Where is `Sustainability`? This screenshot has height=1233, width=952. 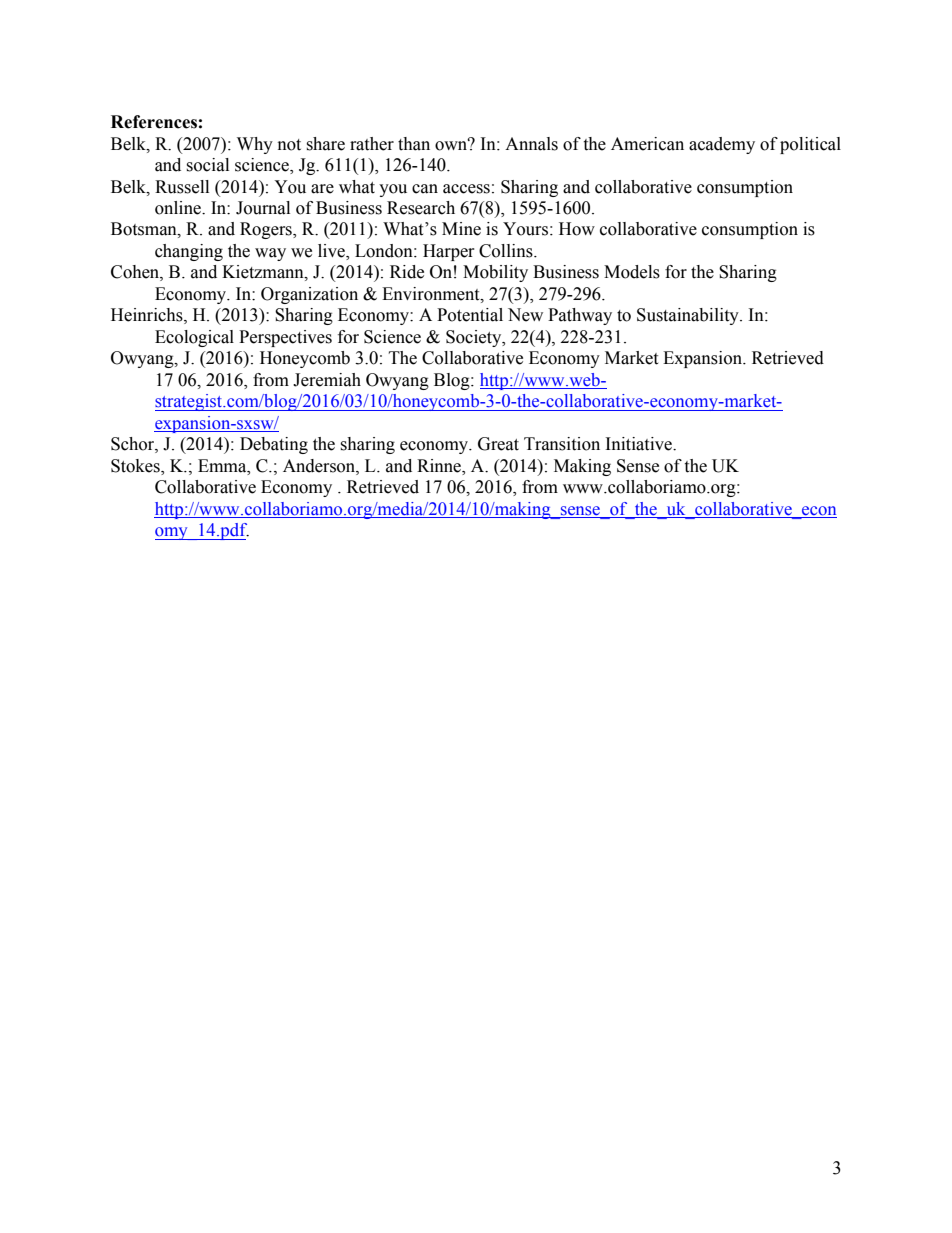
Sustainability is located at coordinates (689, 316).
